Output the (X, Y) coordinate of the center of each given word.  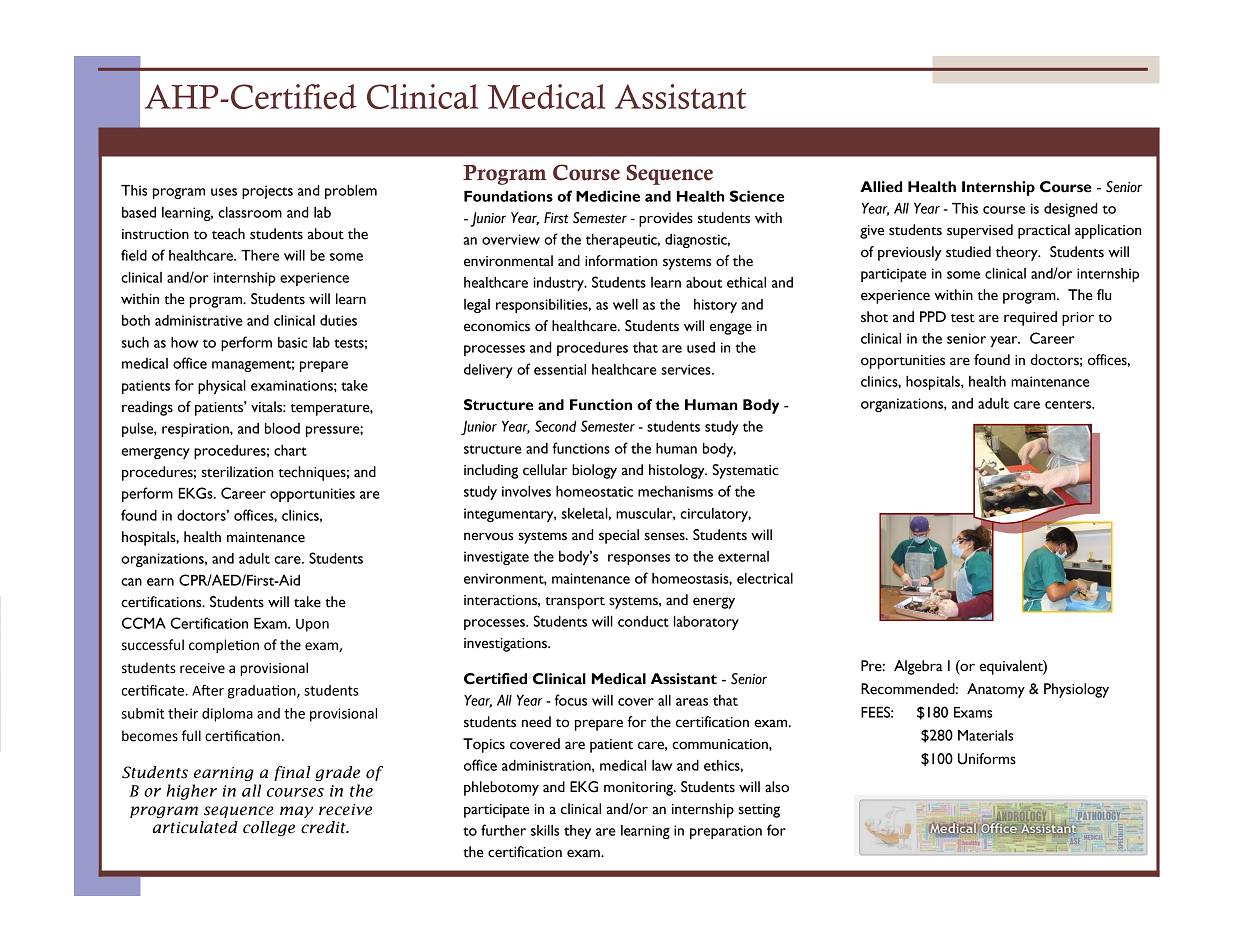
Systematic (746, 471)
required (1030, 318)
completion (224, 646)
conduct (643, 621)
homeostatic (594, 491)
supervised (980, 231)
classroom (250, 212)
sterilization (237, 472)
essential (560, 369)
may (296, 812)
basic (293, 342)
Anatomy (996, 690)
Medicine (608, 196)
